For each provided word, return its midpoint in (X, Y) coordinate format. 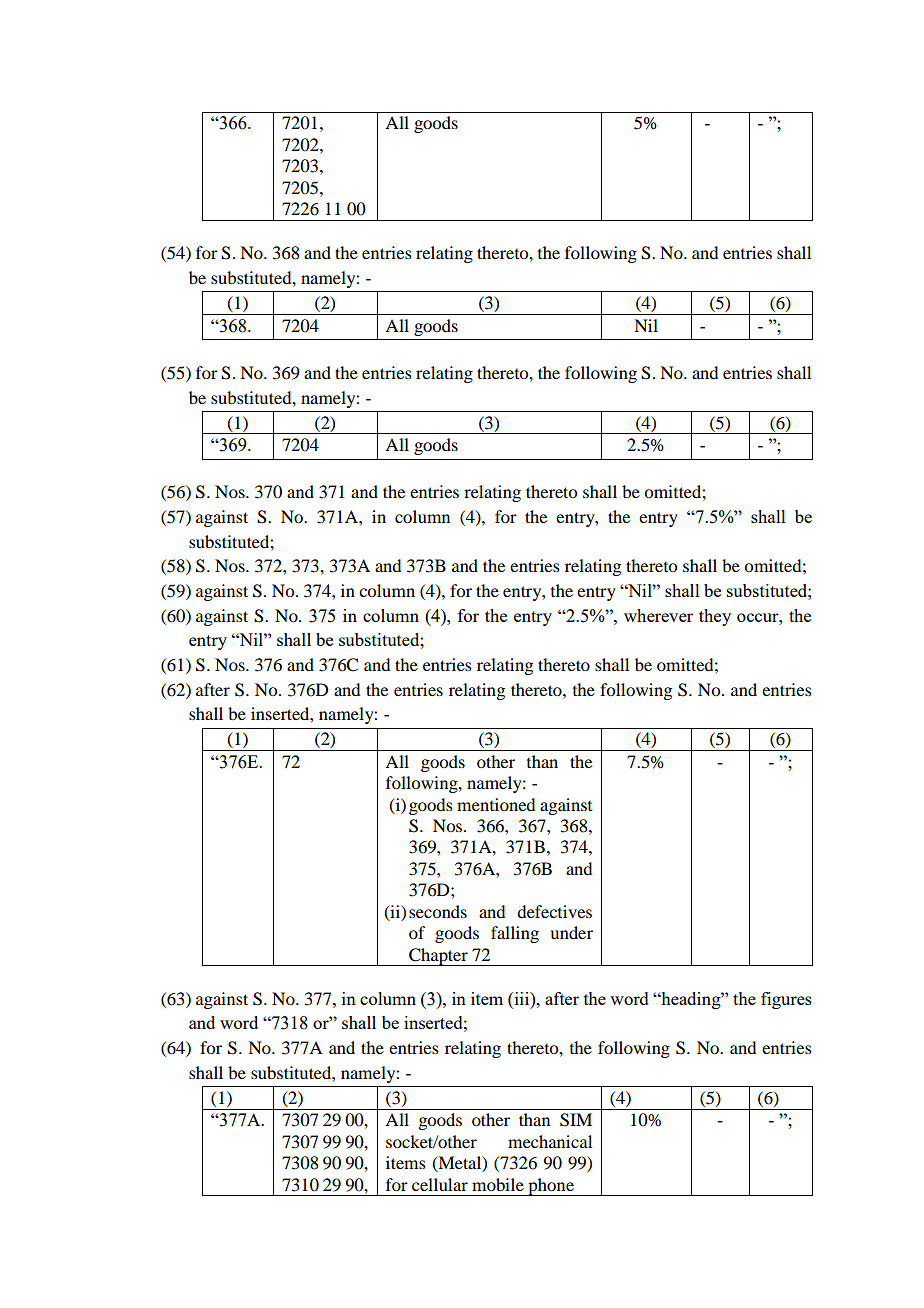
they (715, 617)
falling (515, 934)
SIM (576, 1120)
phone (551, 1187)
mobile (498, 1184)
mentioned (496, 804)
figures (786, 1000)
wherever (658, 615)
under (571, 932)
